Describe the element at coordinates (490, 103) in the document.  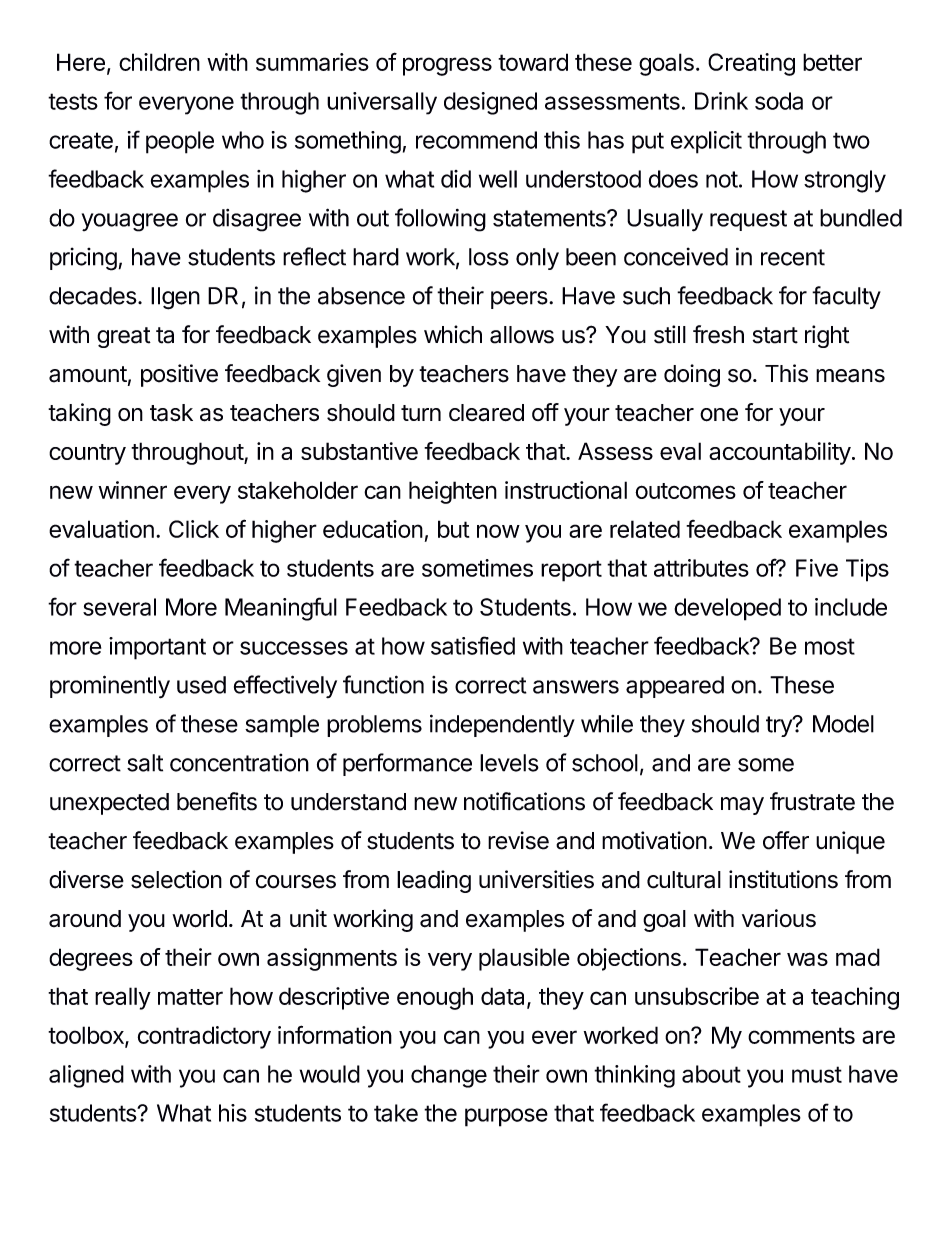
I see `designed` at that location.
